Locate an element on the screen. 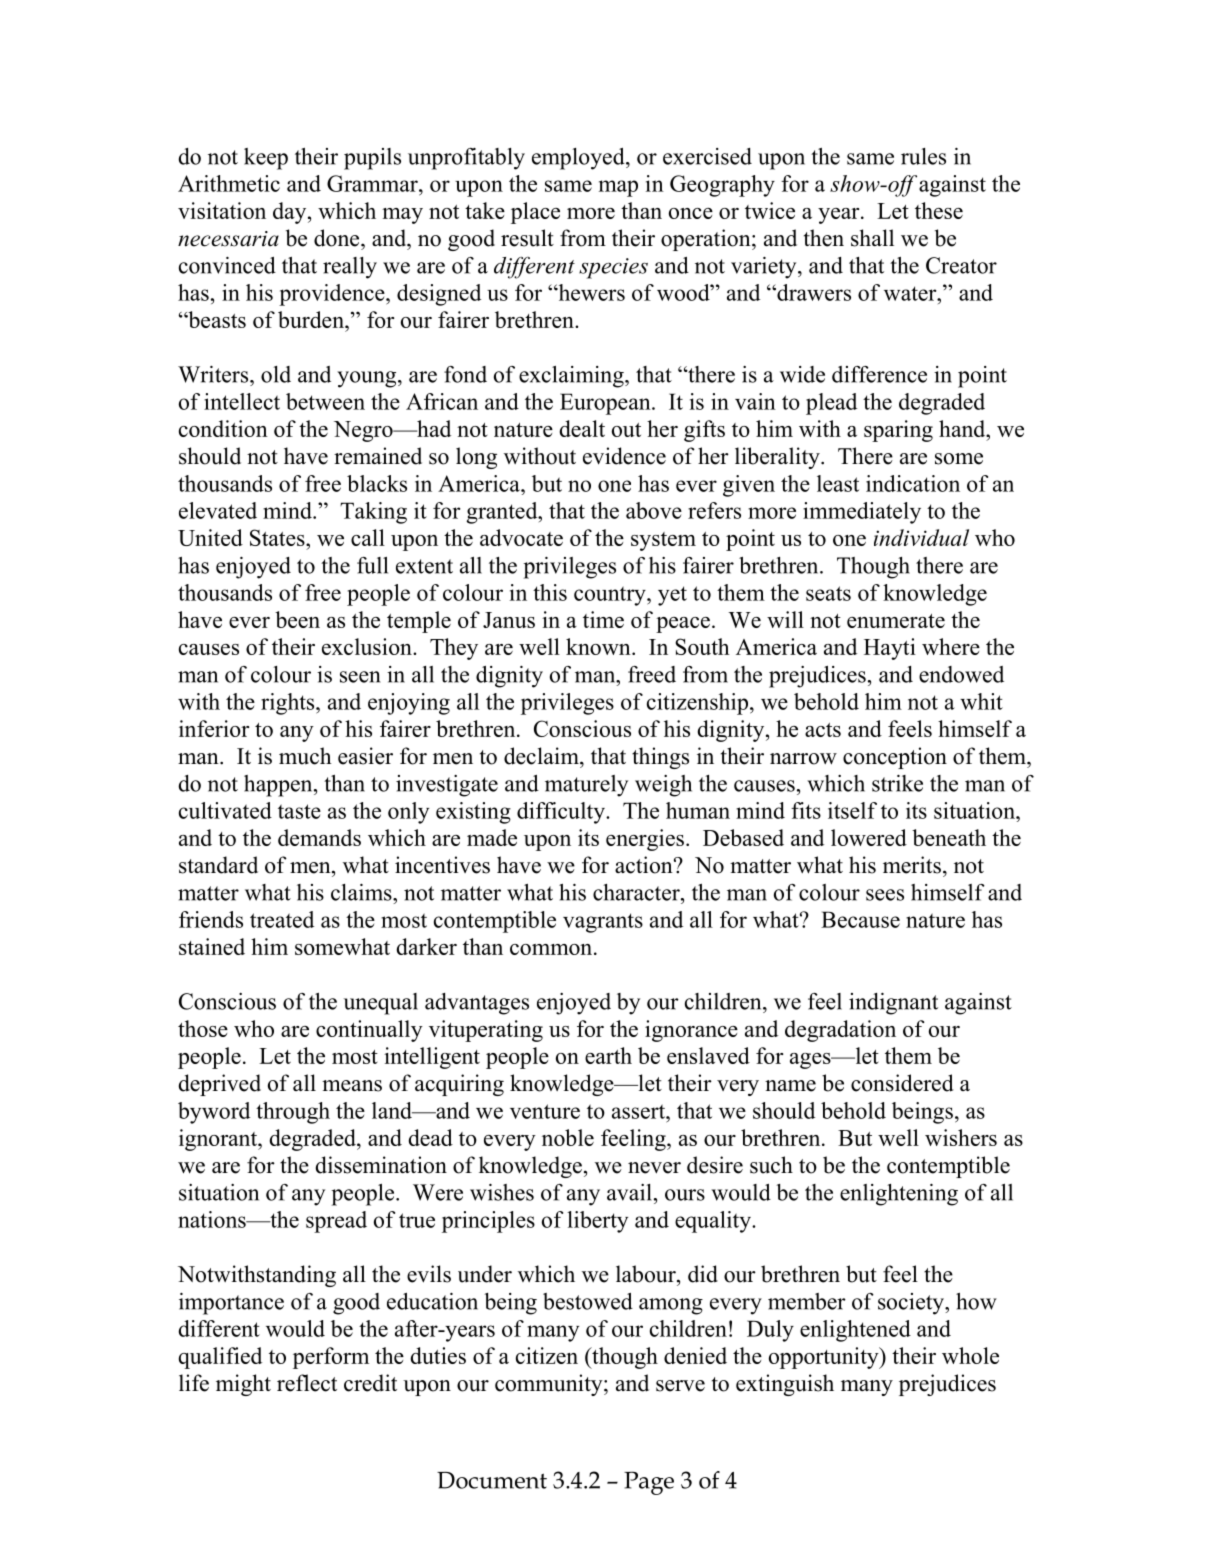 This screenshot has width=1210, height=1566. Page is located at coordinates (649, 1483).
